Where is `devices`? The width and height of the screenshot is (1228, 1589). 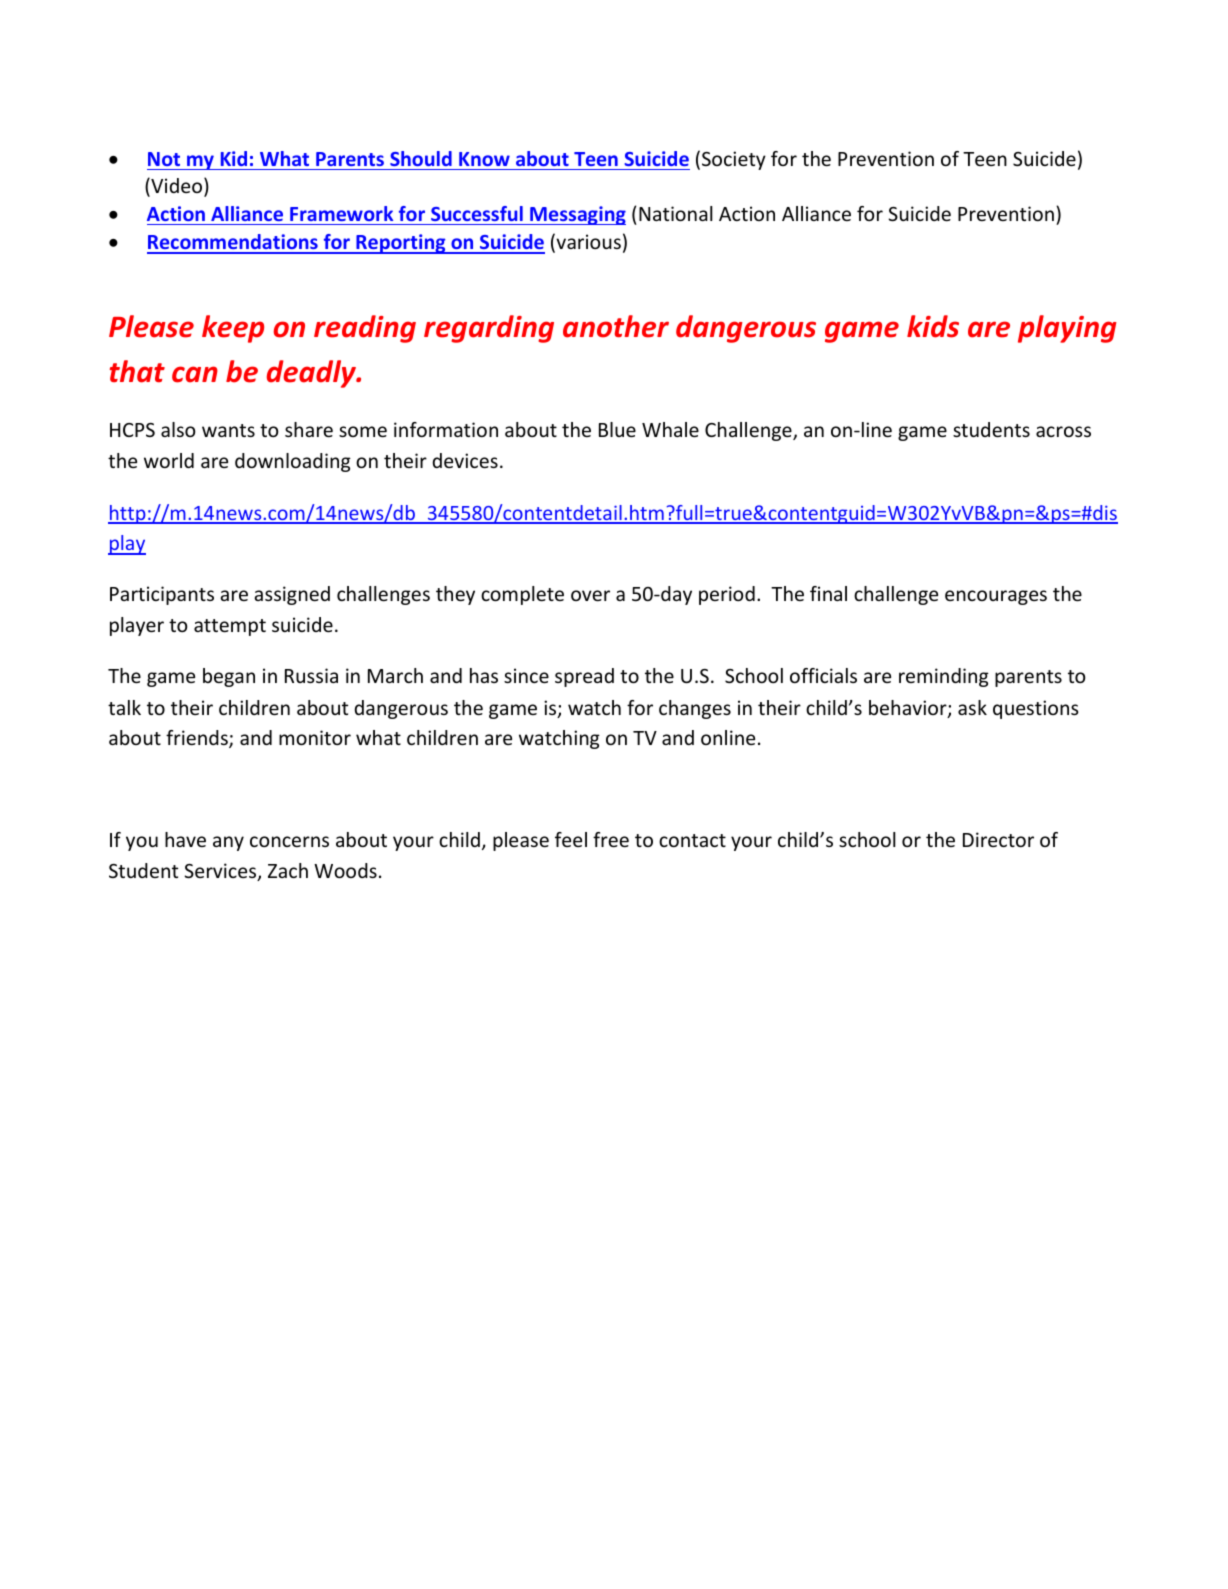
devices is located at coordinates (465, 460).
